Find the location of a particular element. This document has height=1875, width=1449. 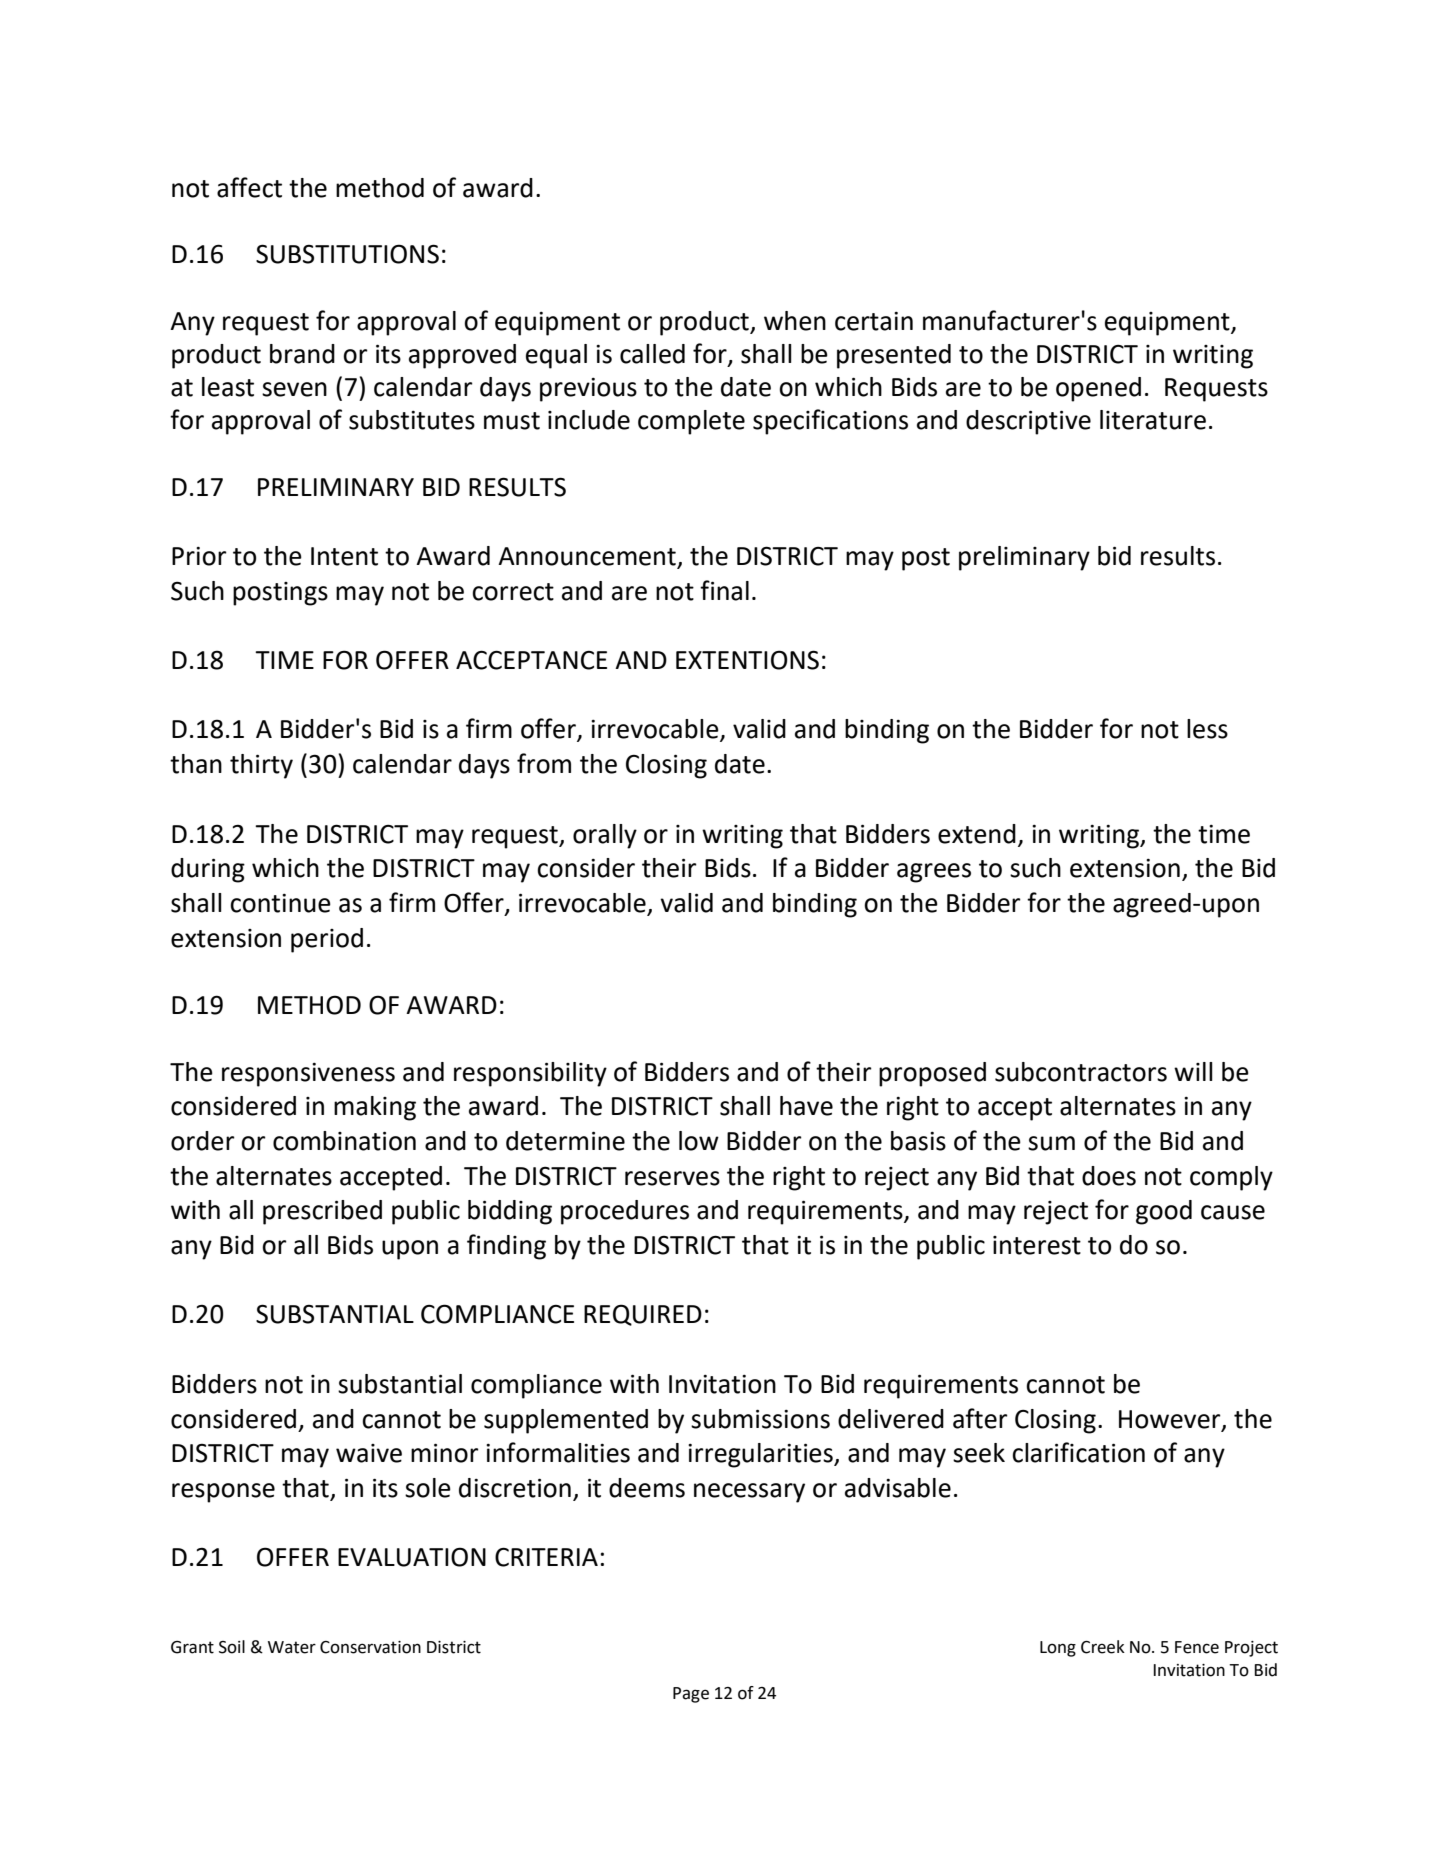

opened is located at coordinates (1098, 389).
